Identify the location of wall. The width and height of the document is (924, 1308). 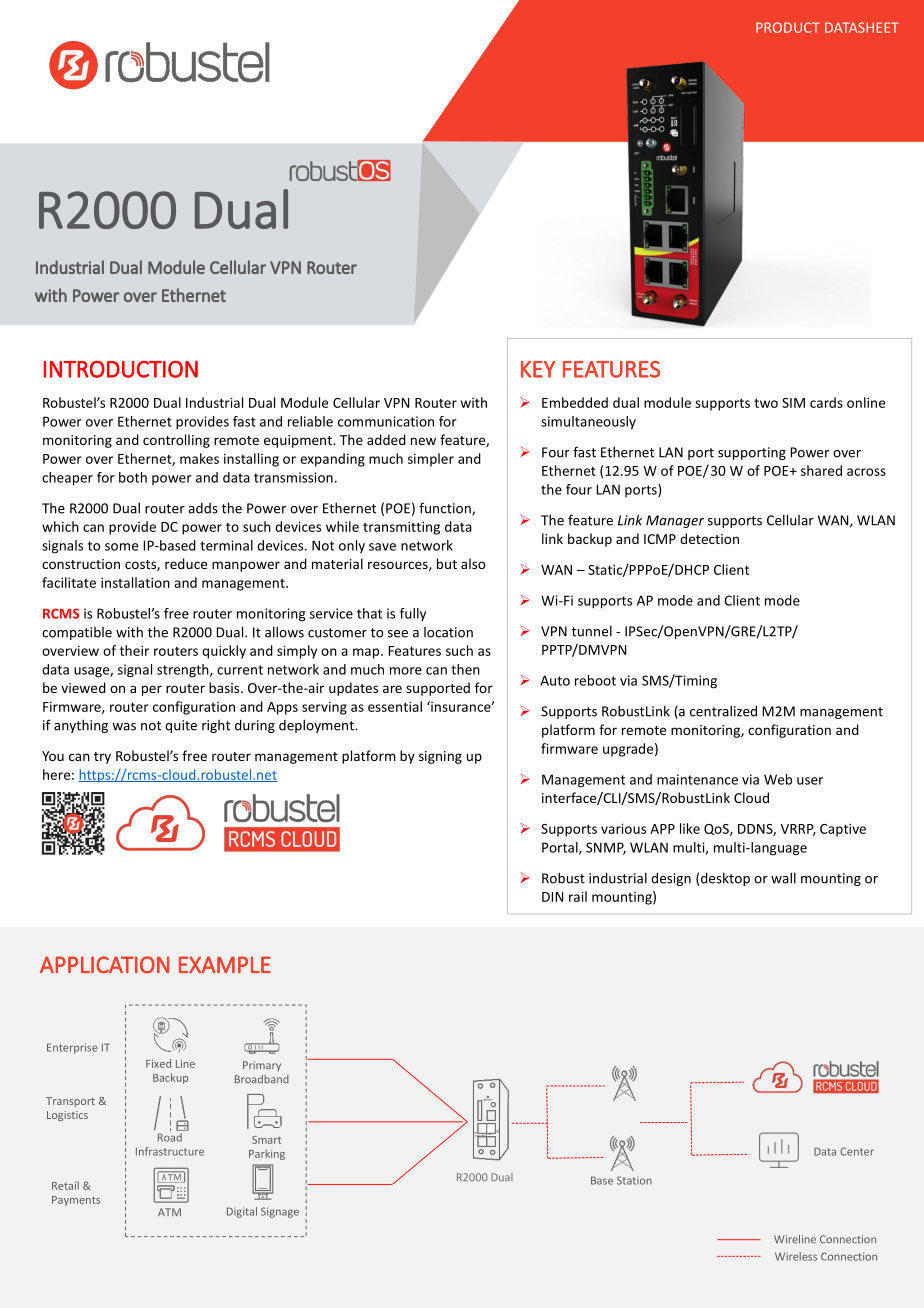
(783, 878).
